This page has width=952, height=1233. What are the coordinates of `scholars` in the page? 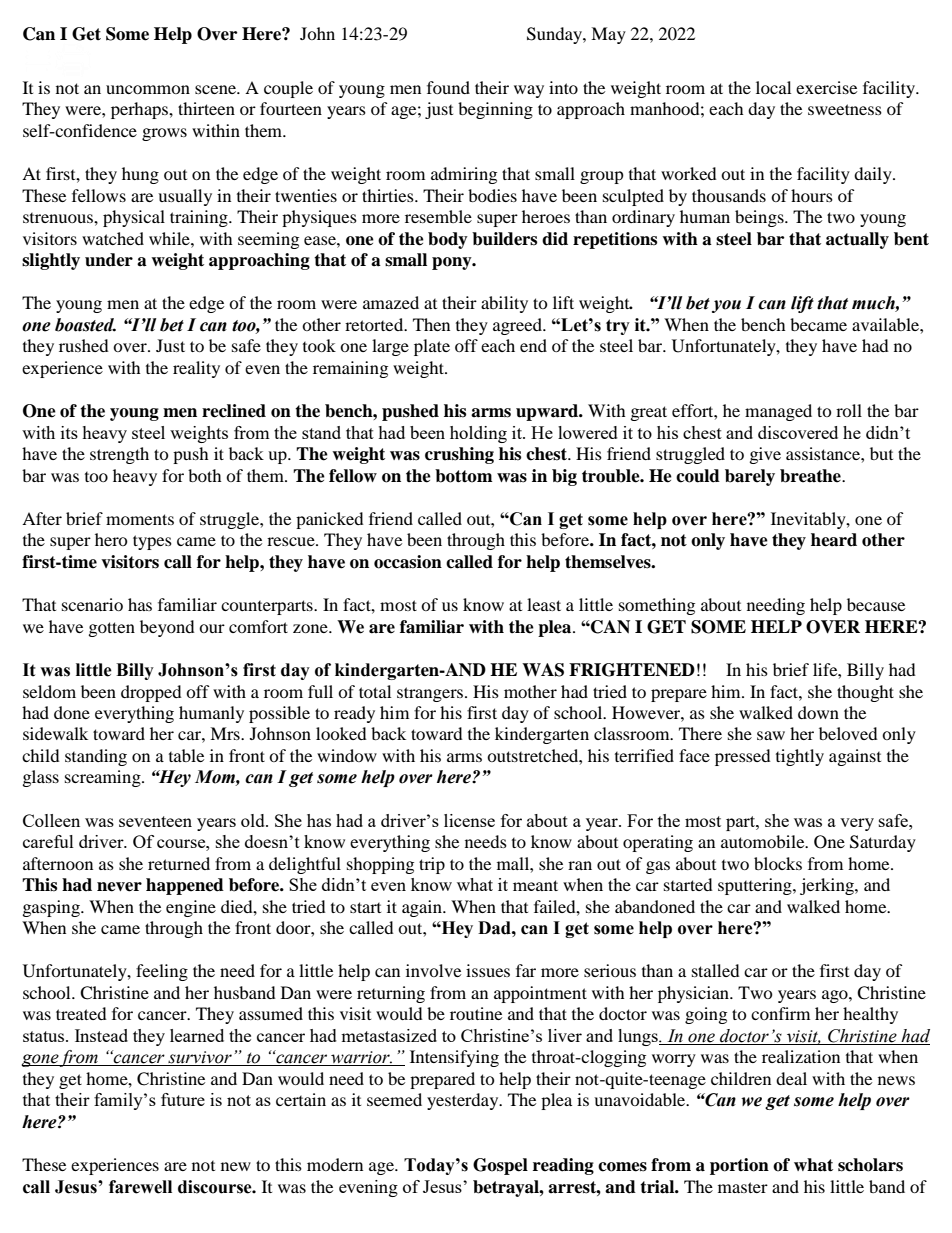 It's located at (870, 1165).
